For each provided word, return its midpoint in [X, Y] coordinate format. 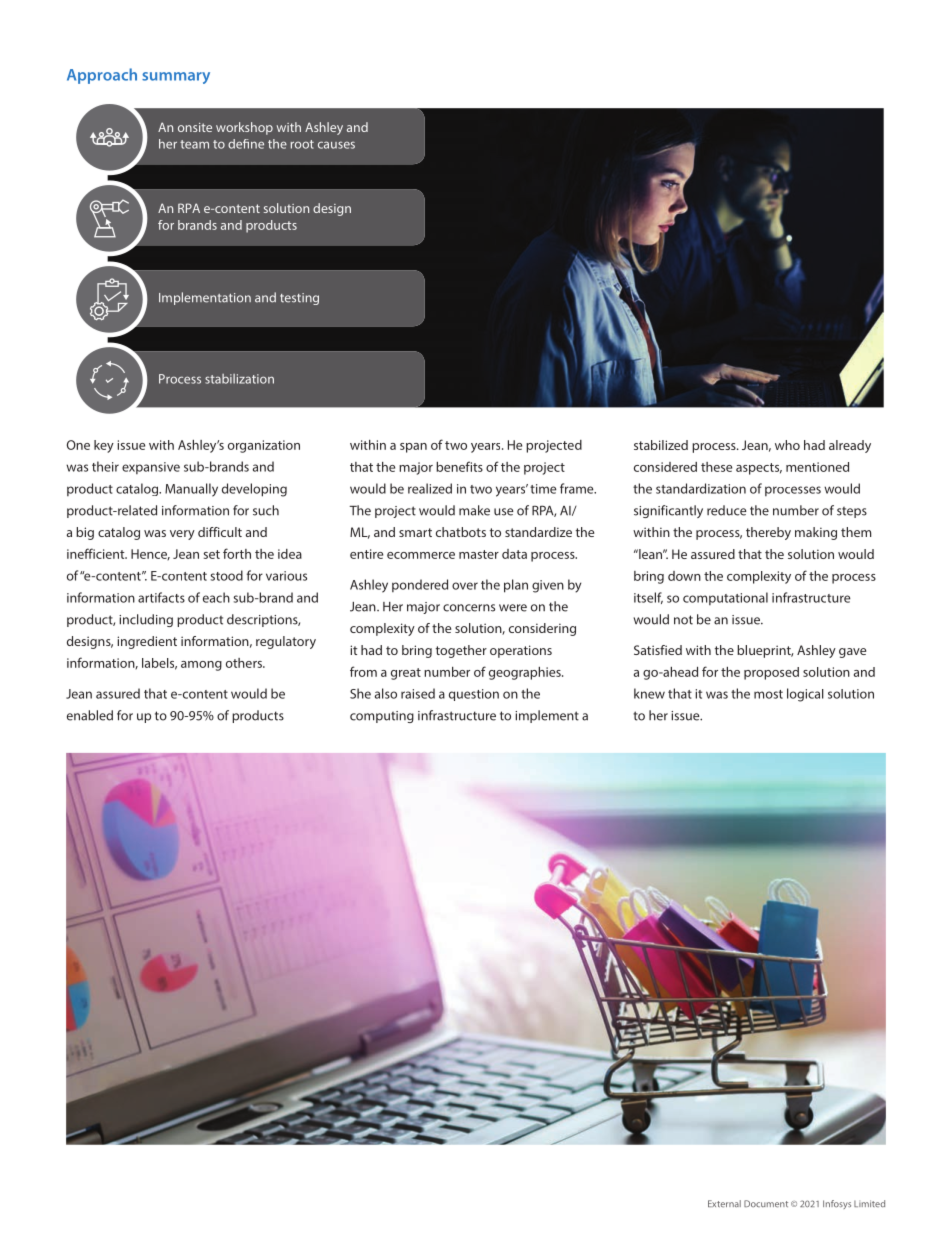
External [724, 1203]
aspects [759, 469]
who [787, 445]
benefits [459, 466]
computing [382, 717]
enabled [90, 715]
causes [336, 145]
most [768, 694]
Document [766, 1204]
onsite [195, 127]
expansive [151, 468]
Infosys [837, 1204]
